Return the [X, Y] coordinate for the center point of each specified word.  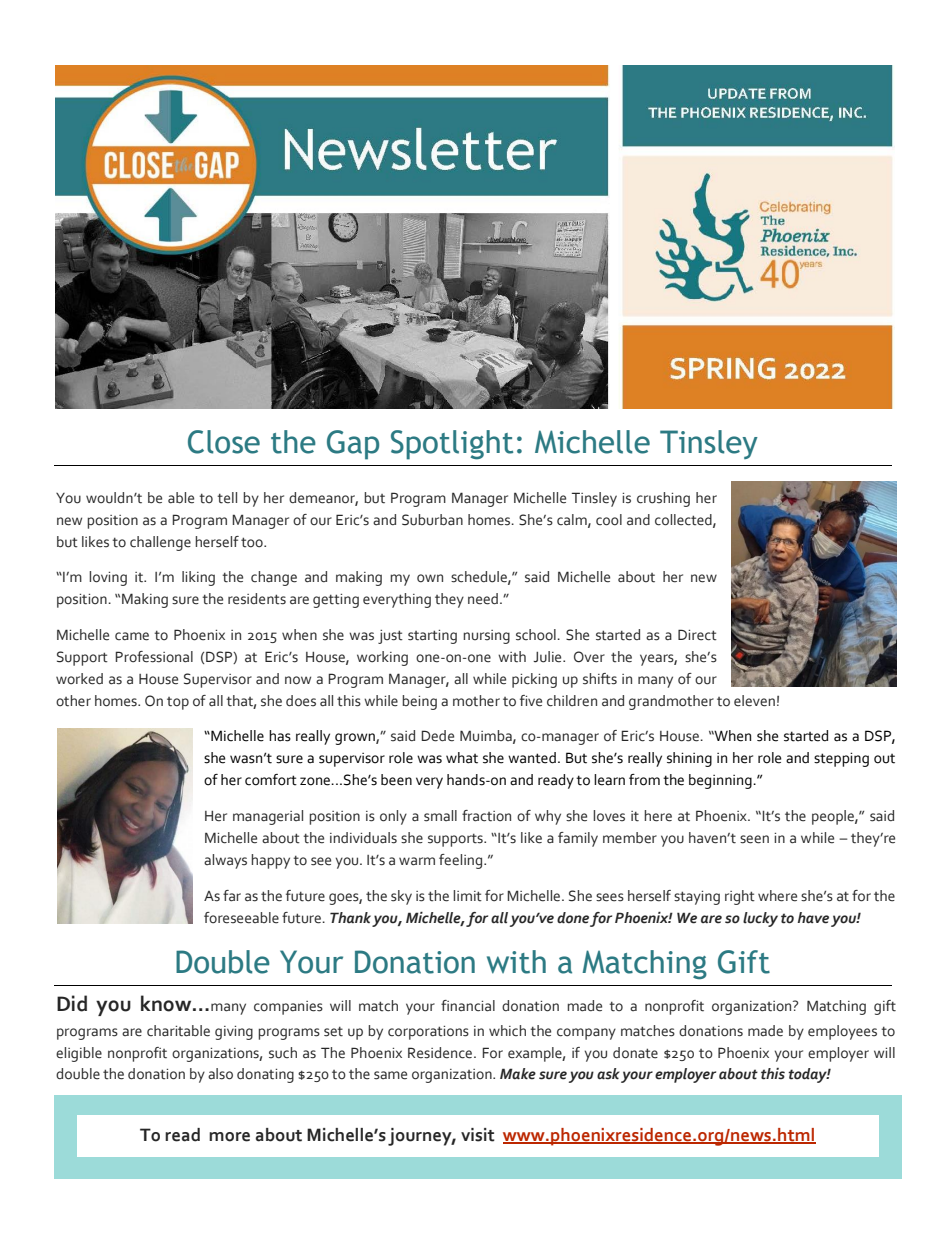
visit [478, 1135]
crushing [663, 499]
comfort [271, 780]
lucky [760, 919]
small [440, 816]
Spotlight [452, 445]
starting [432, 637]
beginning [721, 781]
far [232, 896]
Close [224, 442]
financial [468, 1006]
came [132, 636]
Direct [697, 635]
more [229, 1137]
